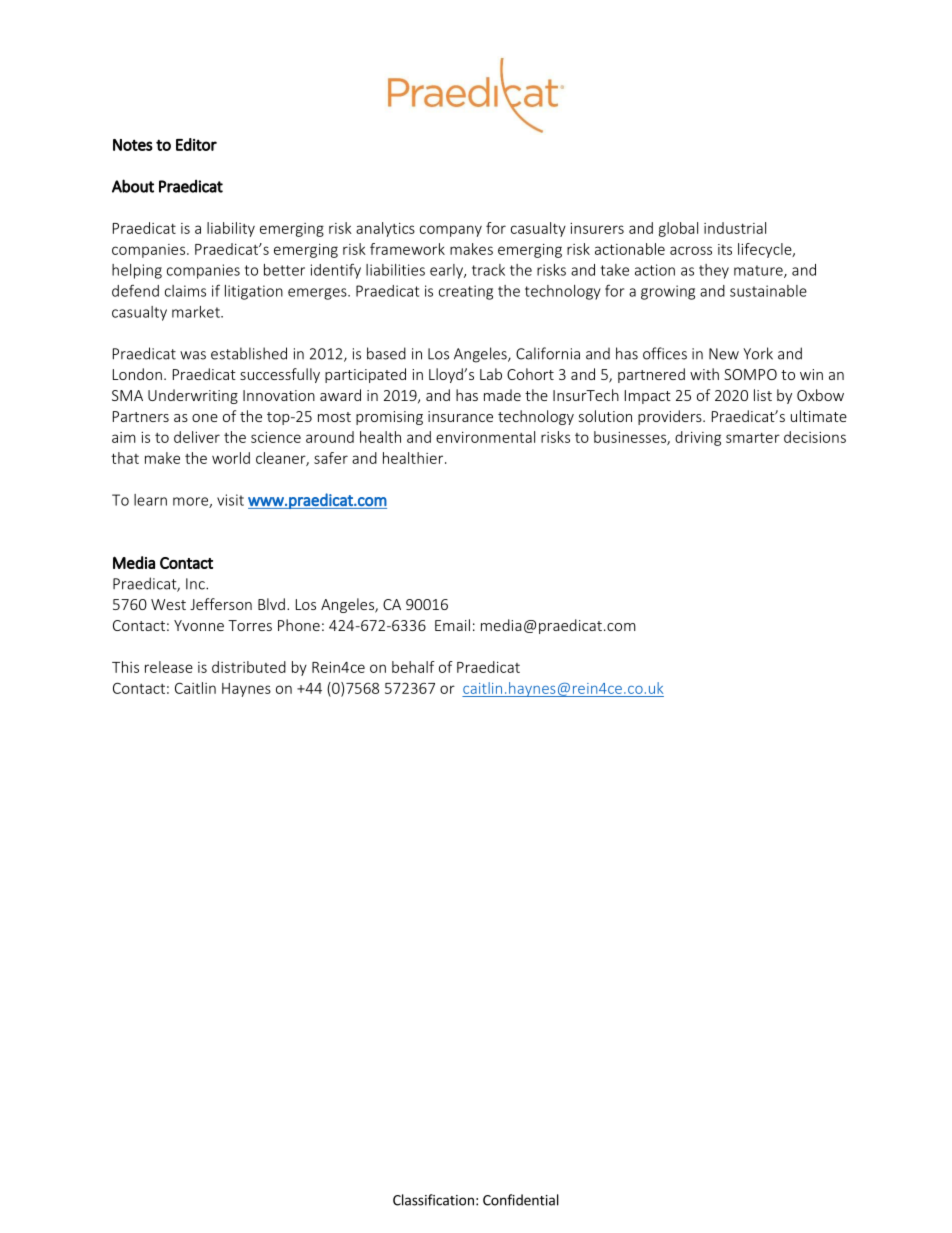 The width and height of the page is (952, 1233). Describe the element at coordinates (460, 416) in the page. I see `insurance` at that location.
